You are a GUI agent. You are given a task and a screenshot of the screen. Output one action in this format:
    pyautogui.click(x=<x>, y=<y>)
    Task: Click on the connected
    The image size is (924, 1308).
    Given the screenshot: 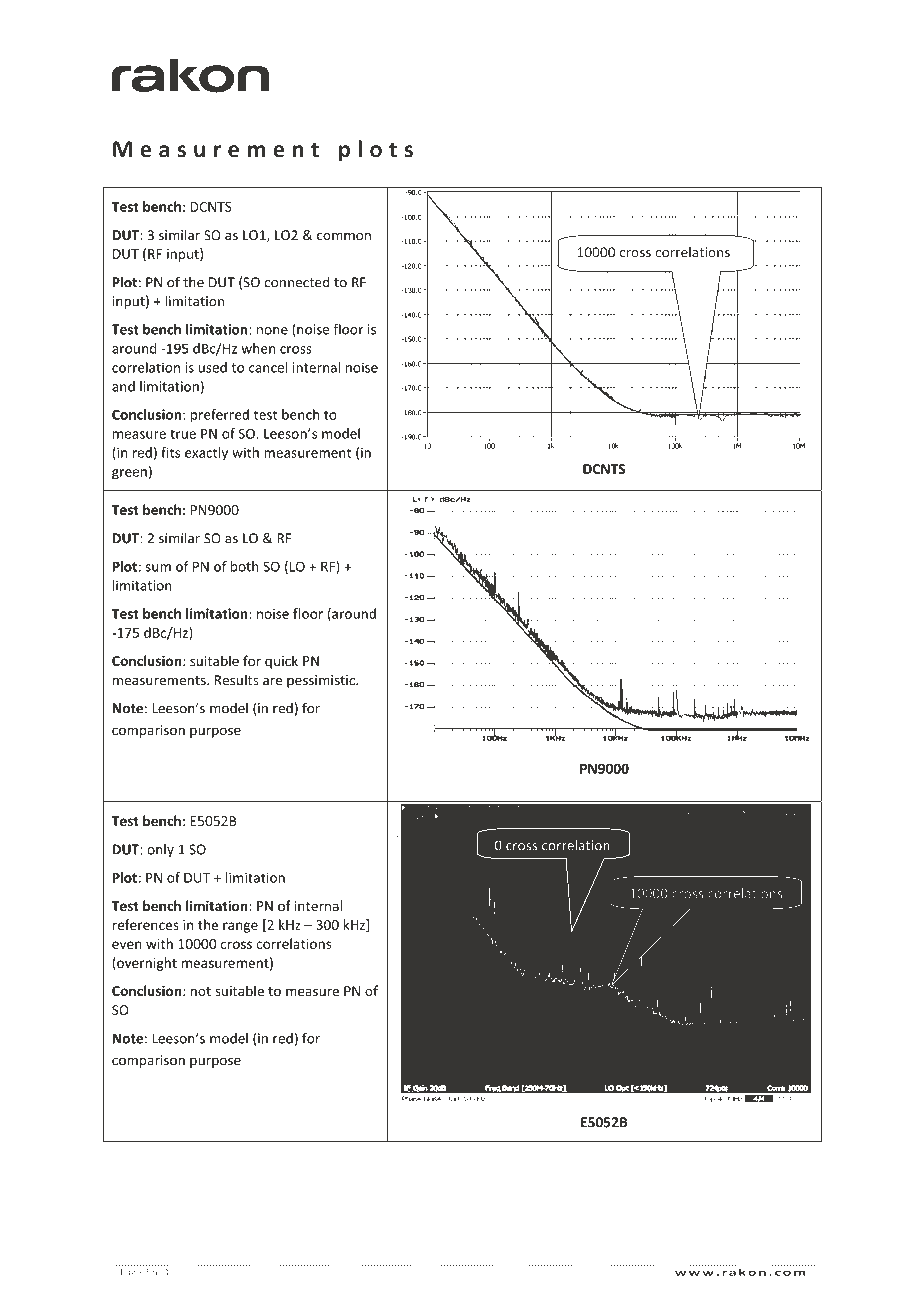 What is the action you would take?
    pyautogui.click(x=297, y=282)
